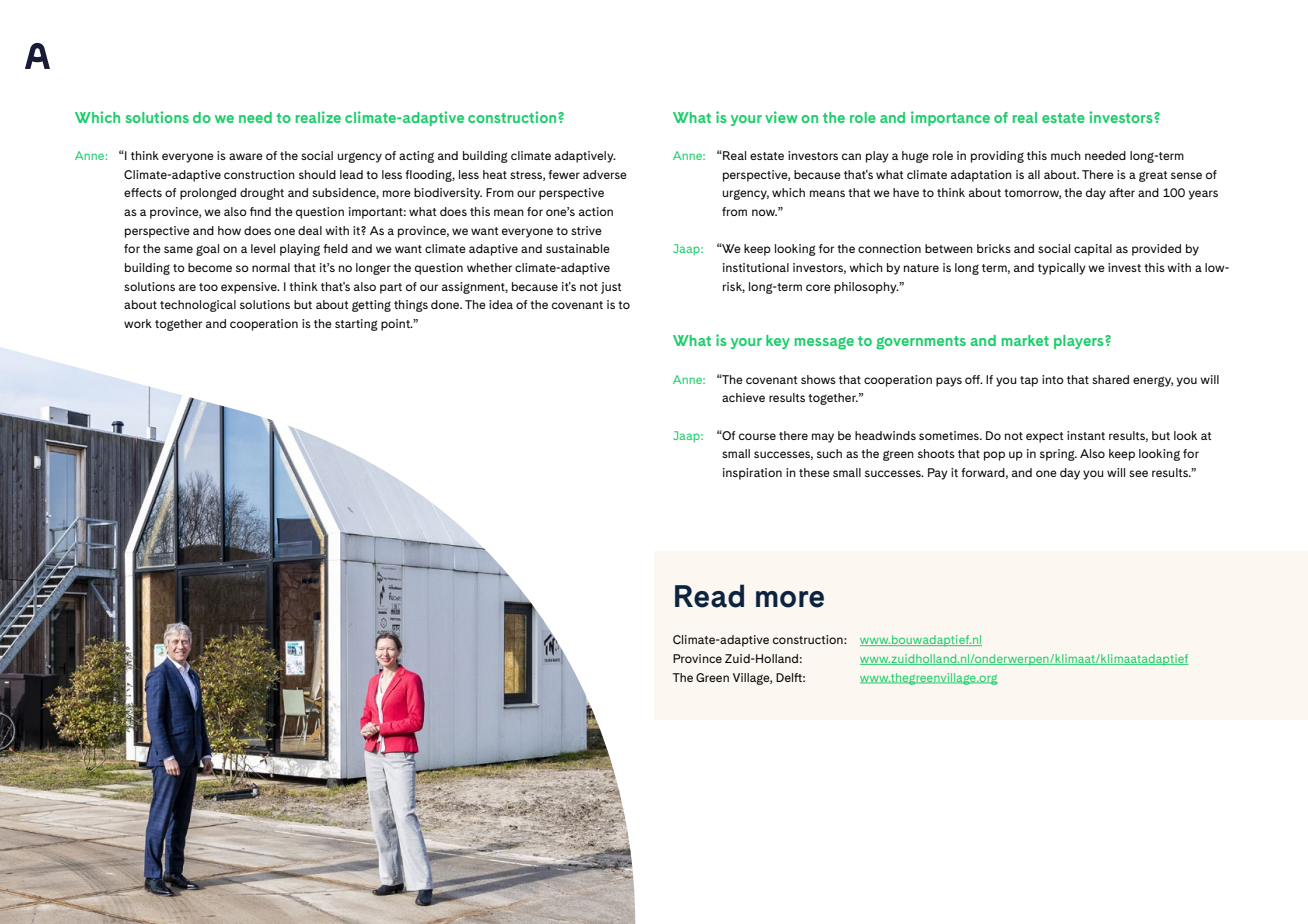 The image size is (1308, 924). Describe the element at coordinates (781, 117) in the document. I see `view` at that location.
